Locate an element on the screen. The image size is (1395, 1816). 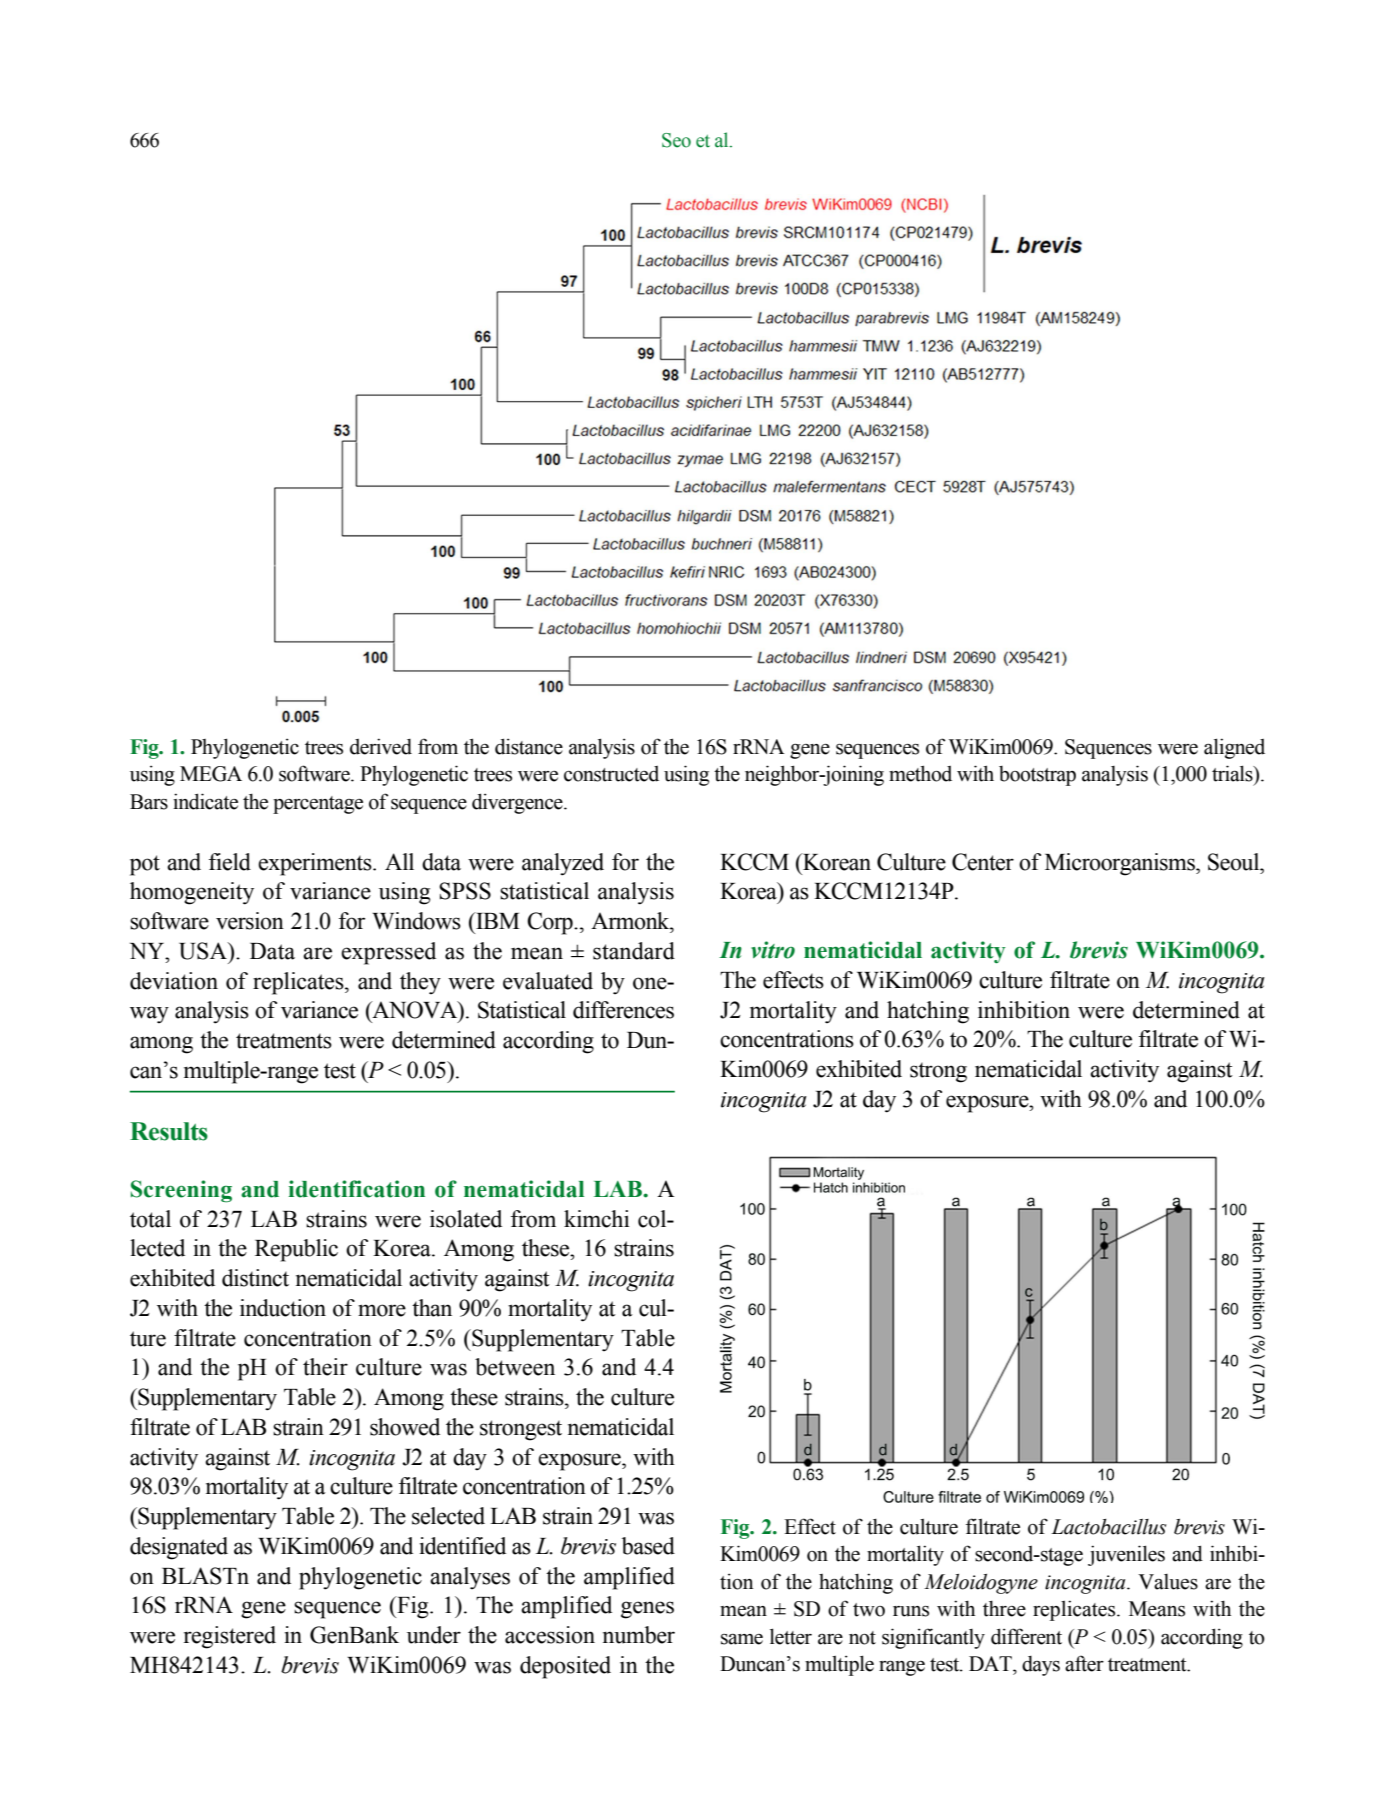
registered is located at coordinates (230, 1637).
